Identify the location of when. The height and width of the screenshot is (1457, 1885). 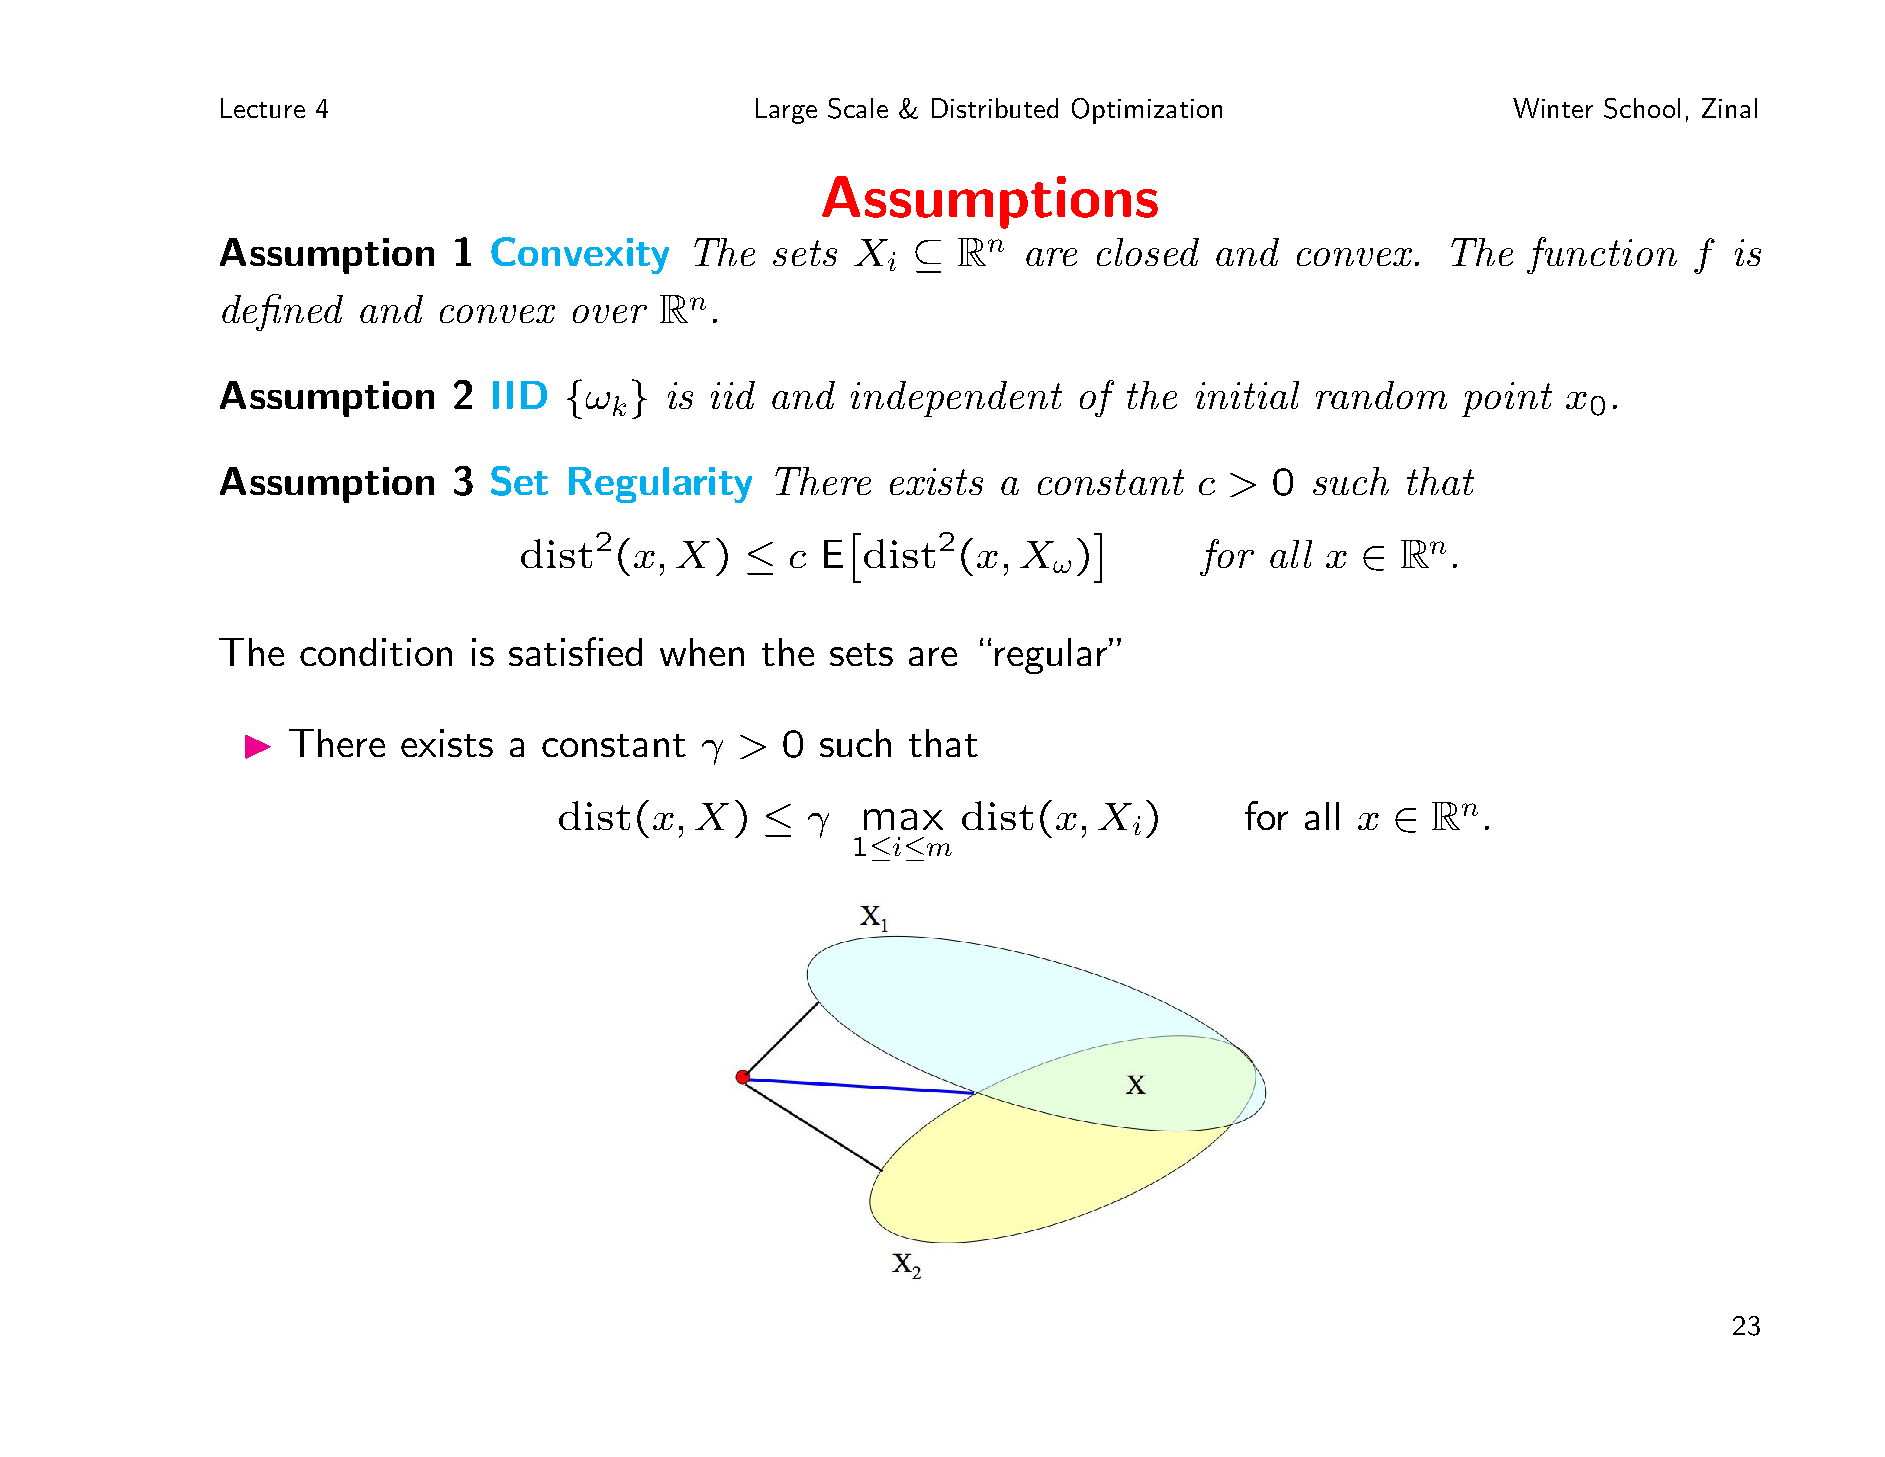
(702, 652).
